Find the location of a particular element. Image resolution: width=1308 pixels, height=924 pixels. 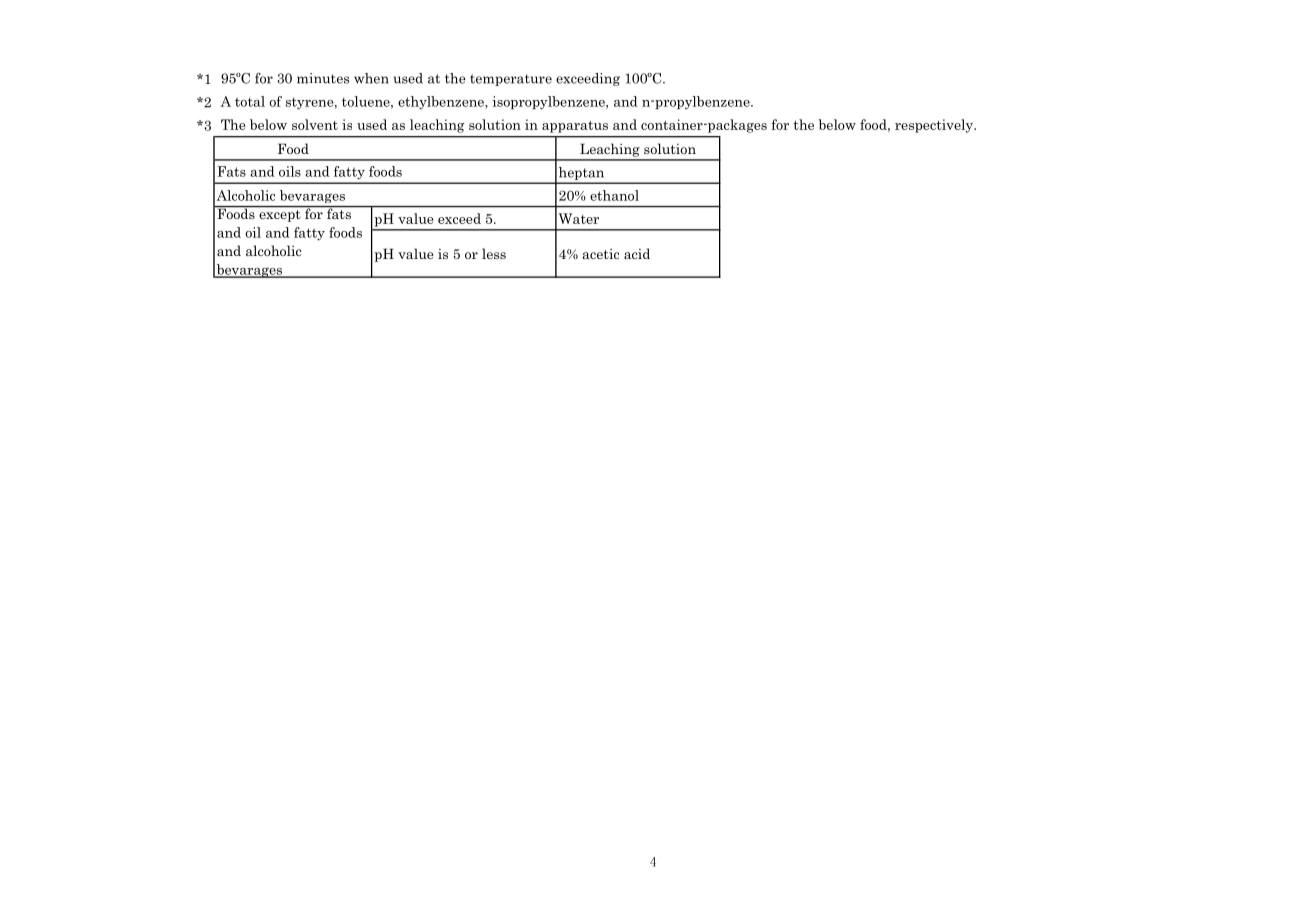

solvent is located at coordinates (315, 124).
